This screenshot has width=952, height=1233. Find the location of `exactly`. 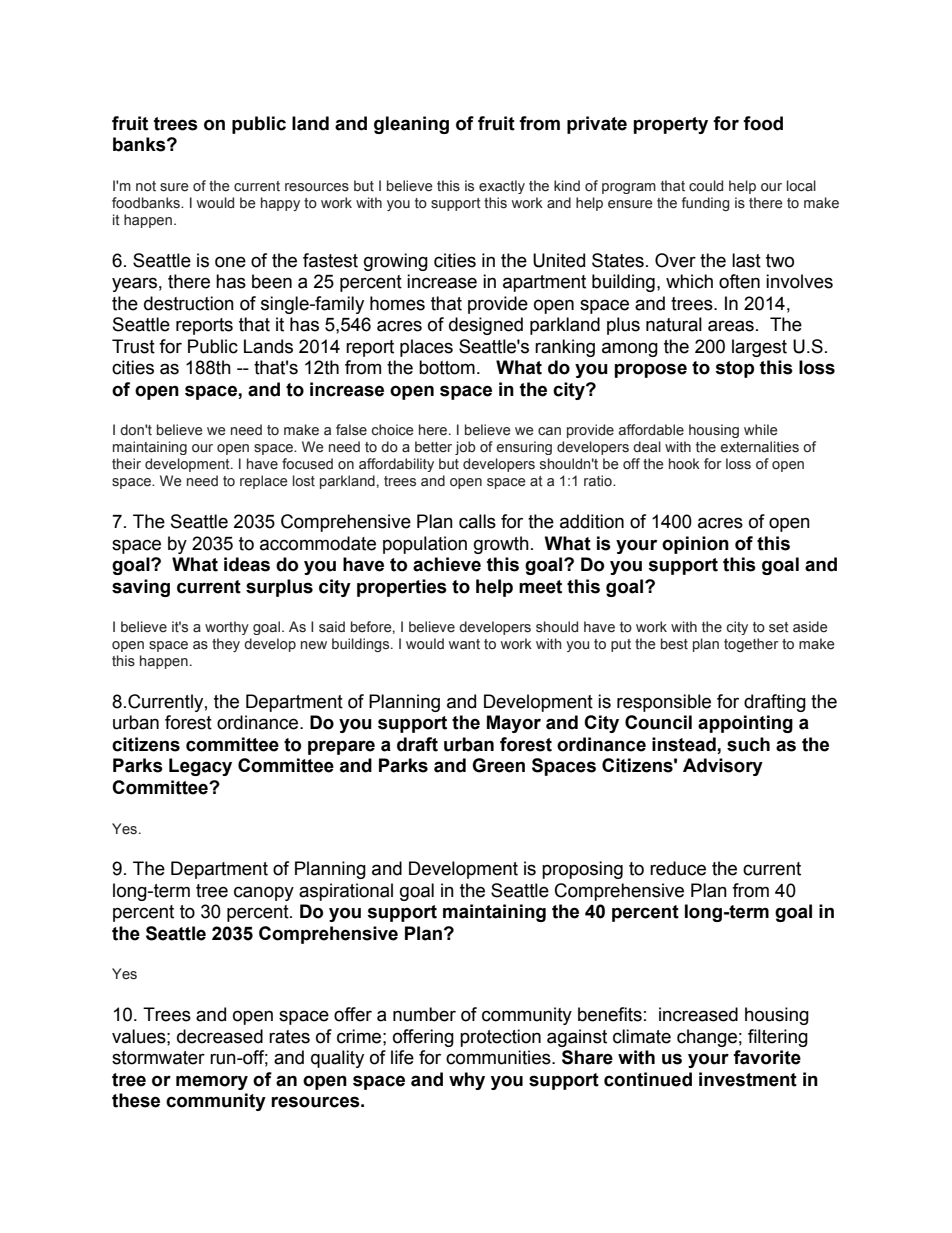

exactly is located at coordinates (502, 187).
